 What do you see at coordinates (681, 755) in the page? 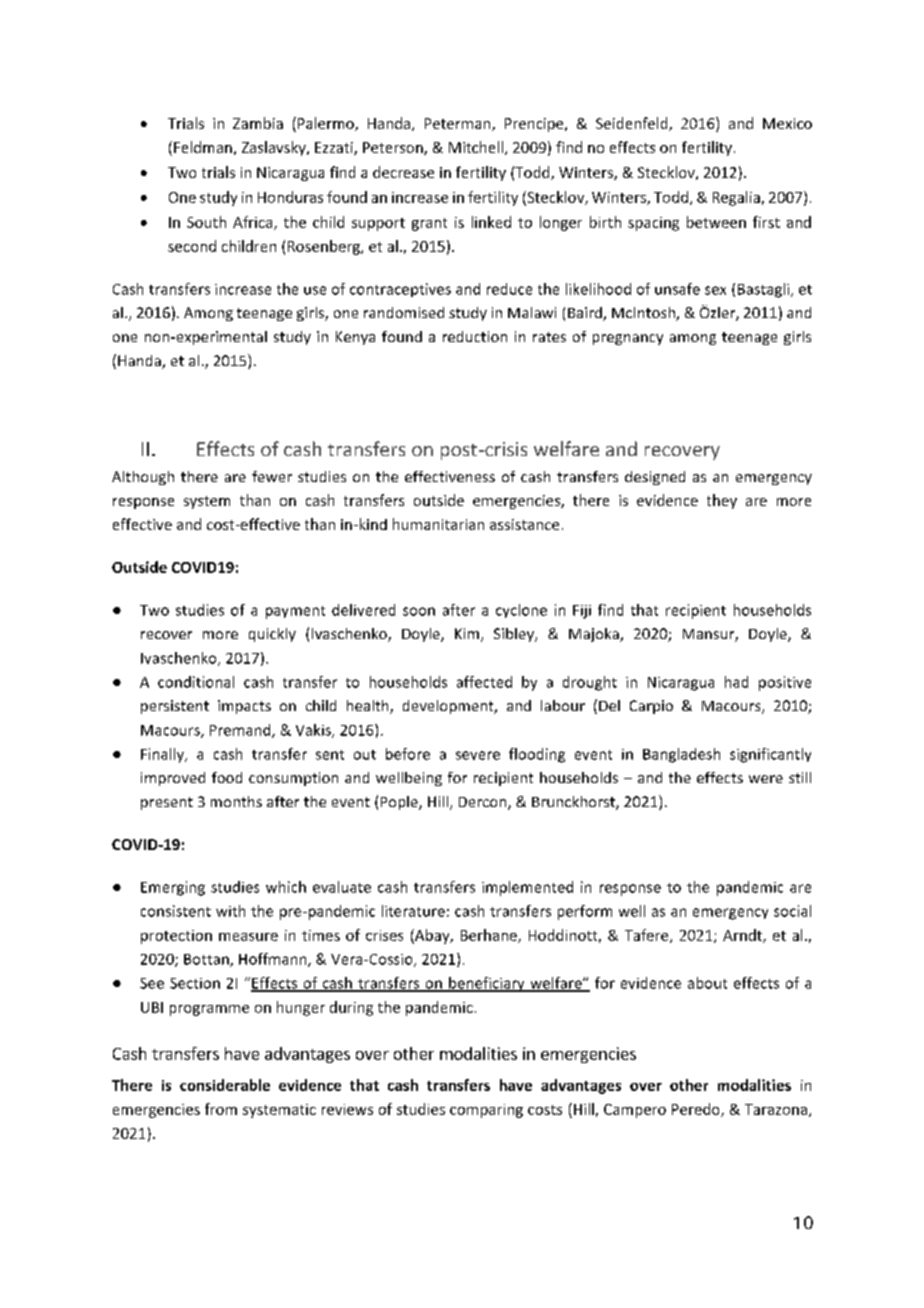
I see `Bangladesh` at bounding box center [681, 755].
